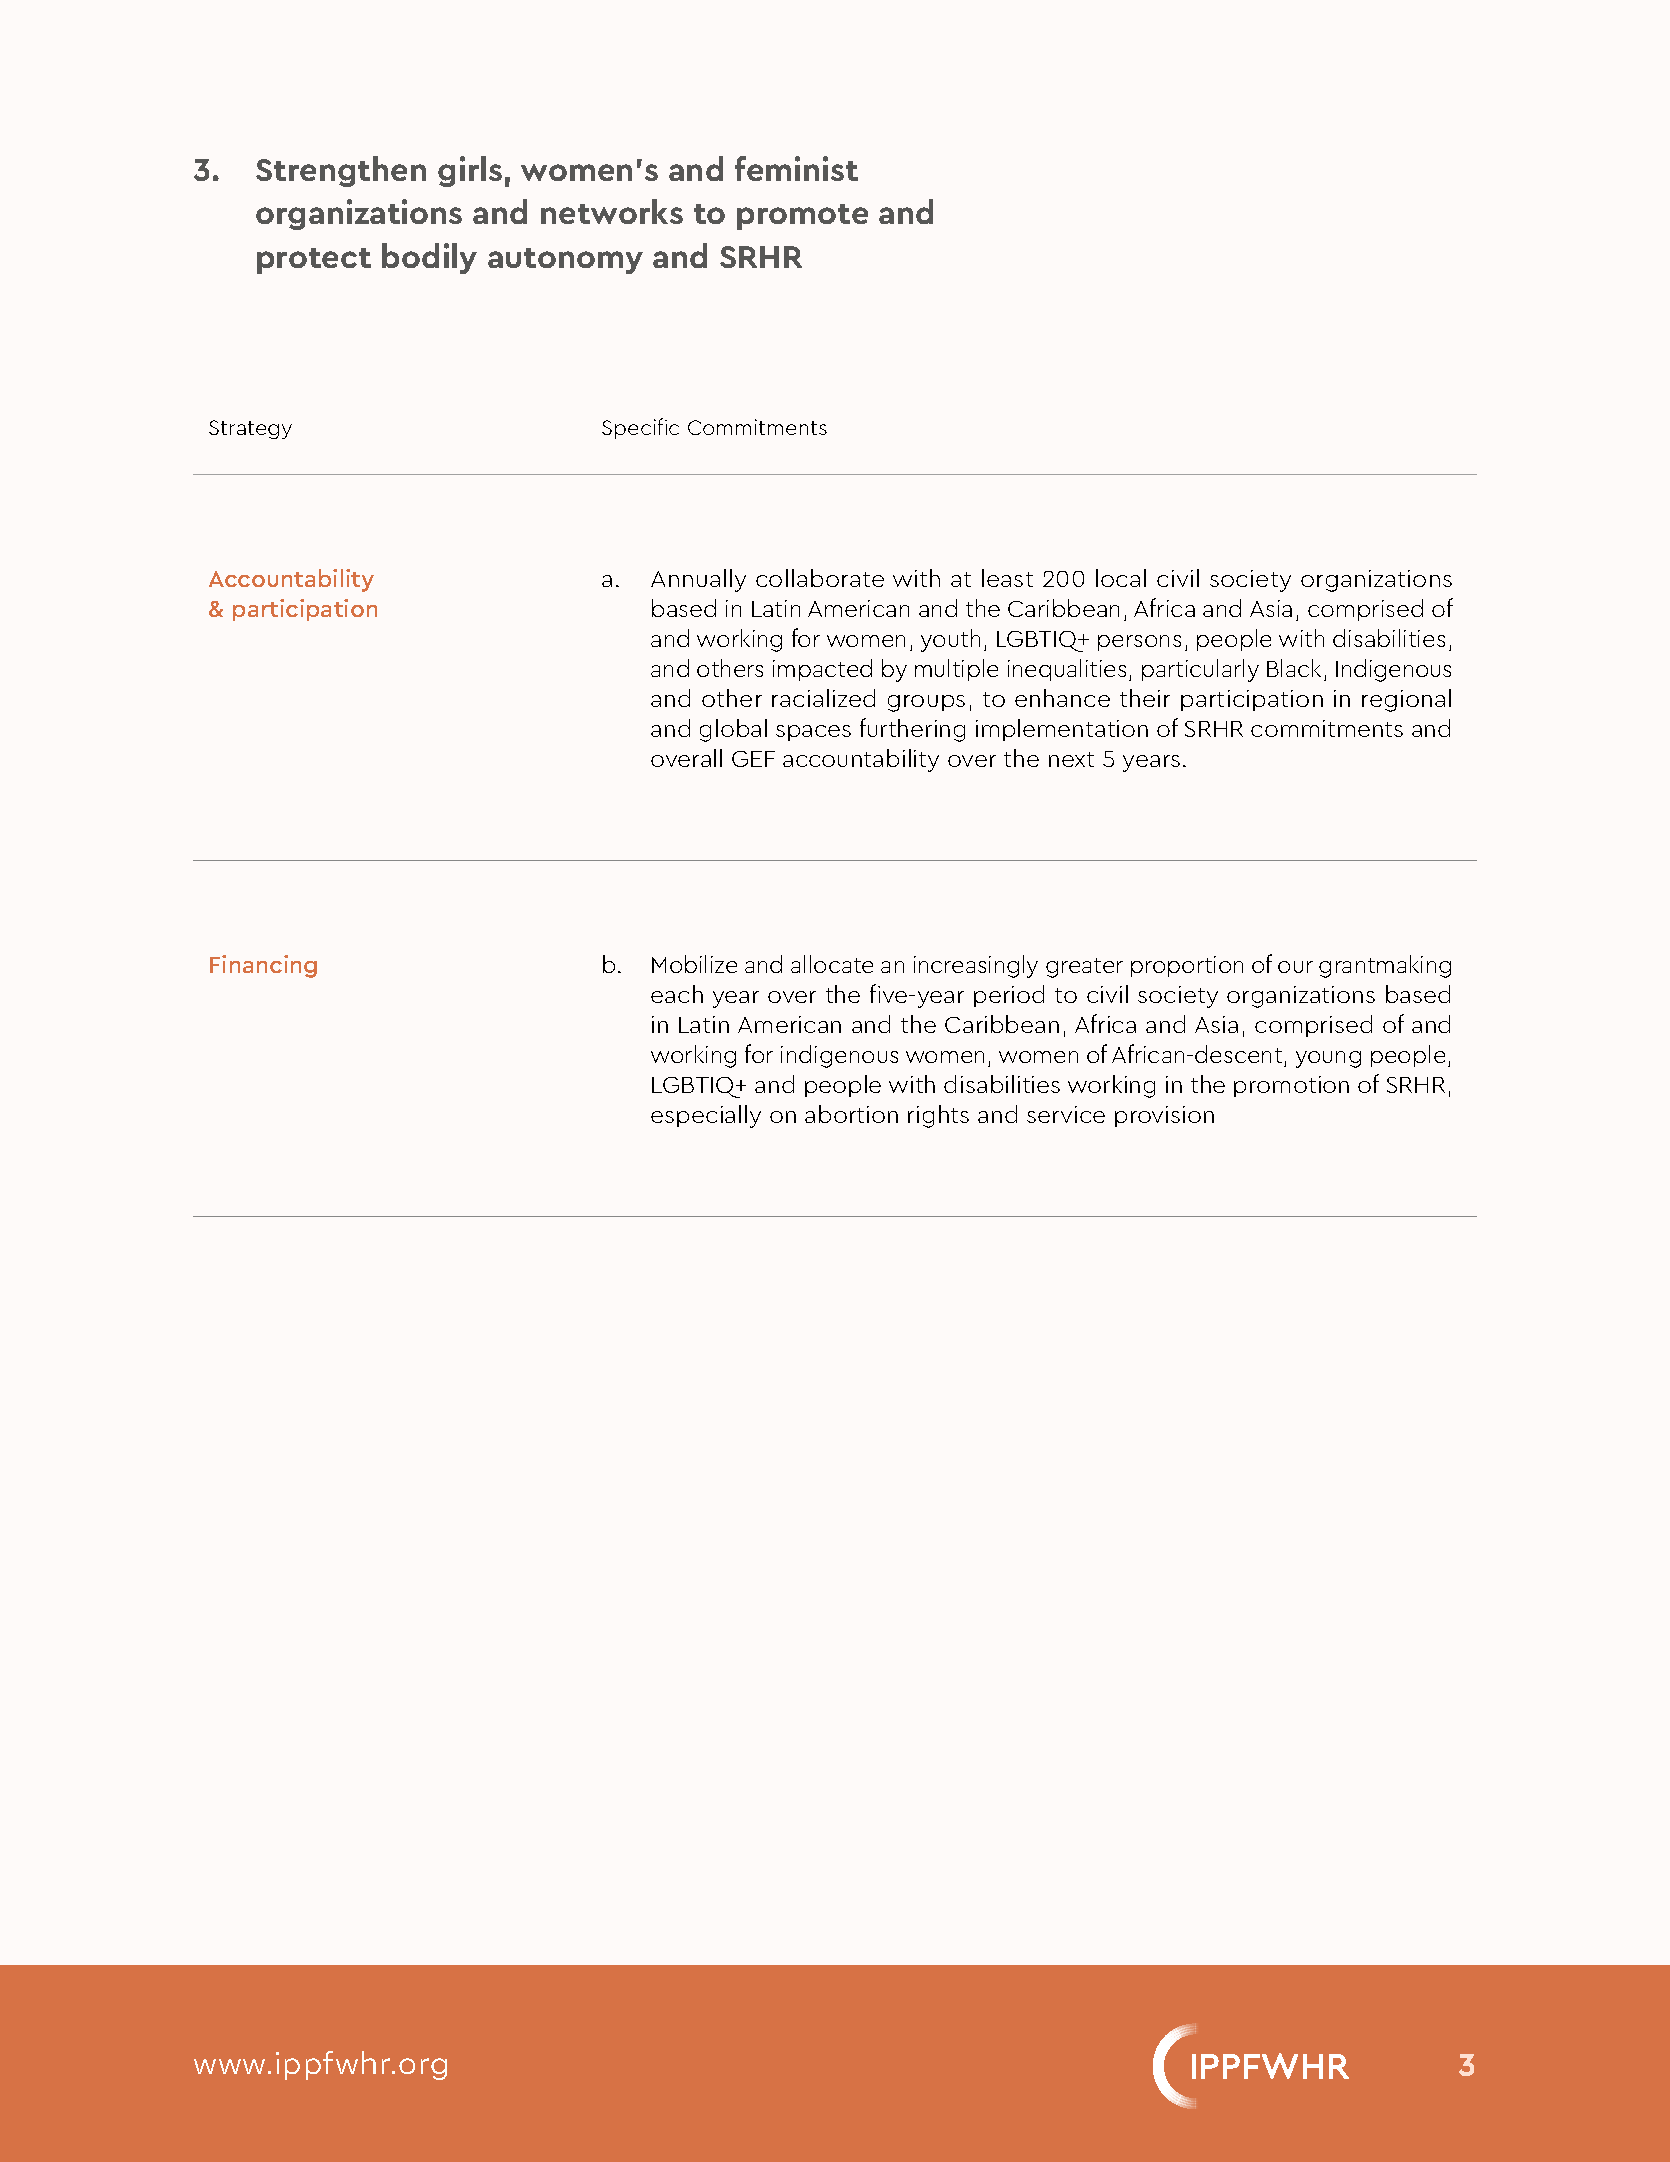 The height and width of the screenshot is (2162, 1670). Describe the element at coordinates (796, 168) in the screenshot. I see `feminist` at that location.
